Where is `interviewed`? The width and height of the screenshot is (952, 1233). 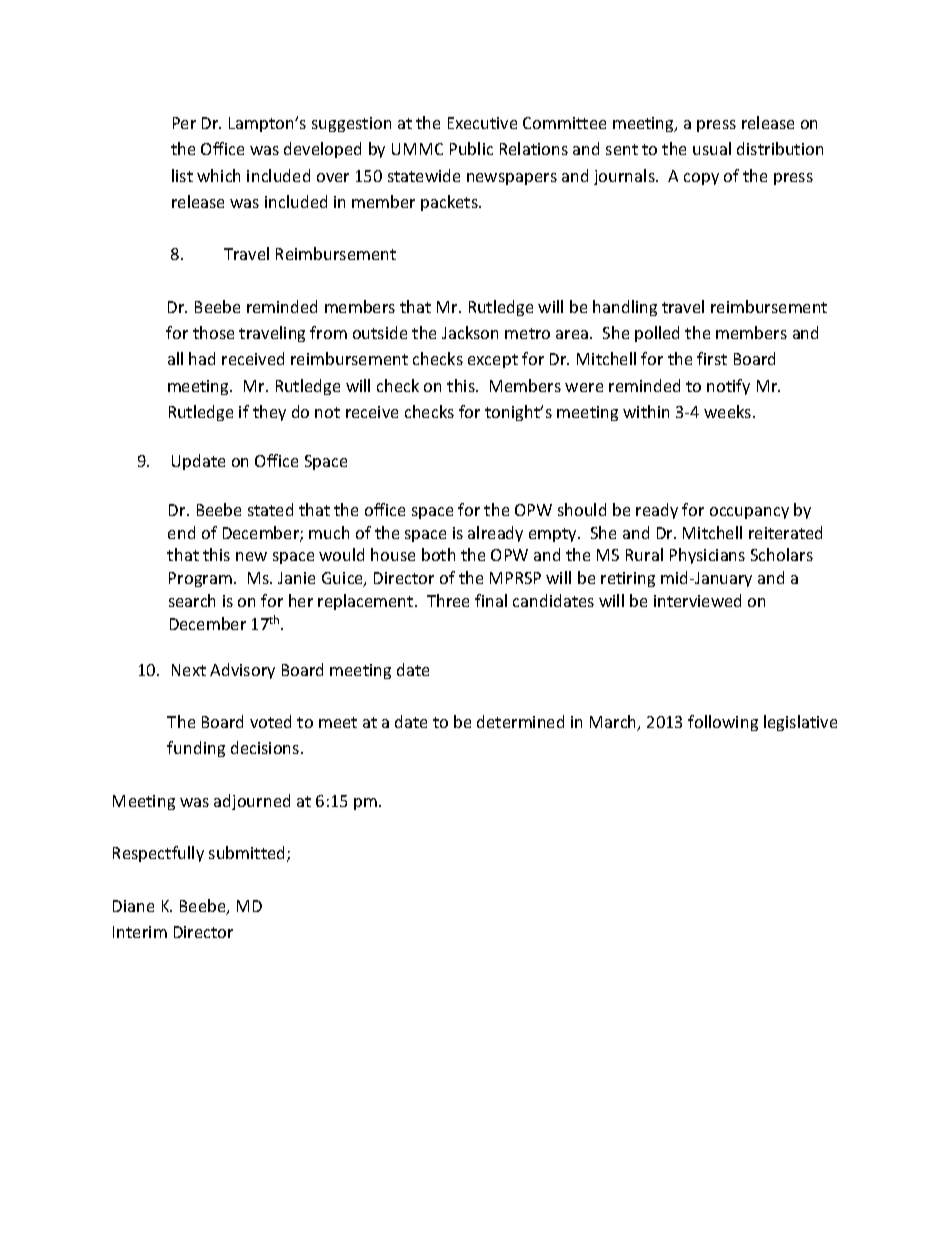
interviewed is located at coordinates (697, 600).
